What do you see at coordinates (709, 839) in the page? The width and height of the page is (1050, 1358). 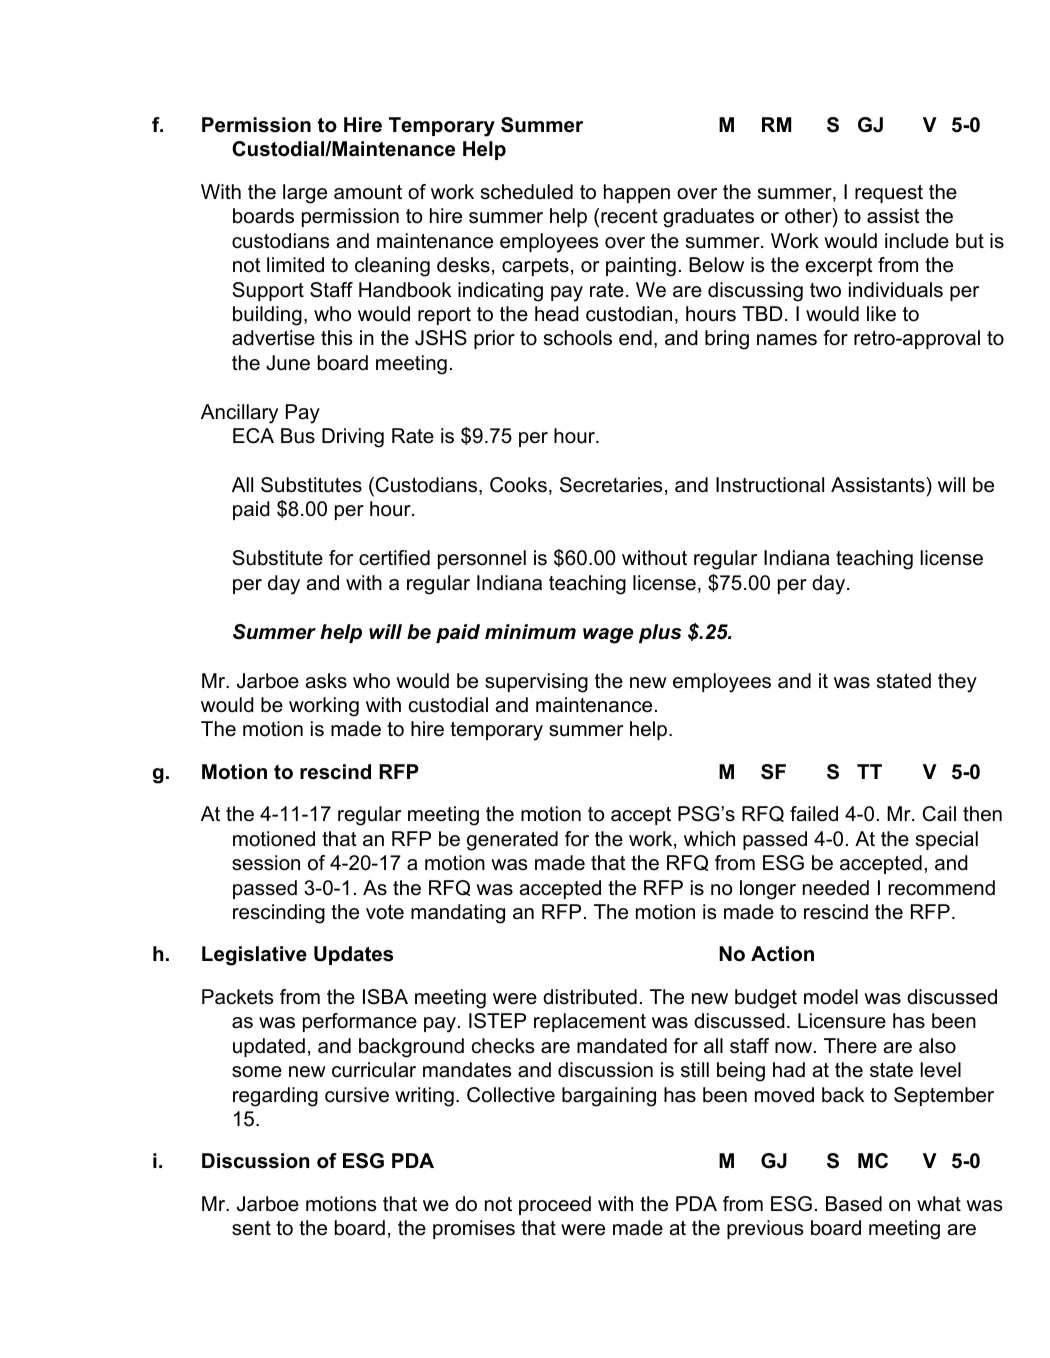 I see `which` at bounding box center [709, 839].
